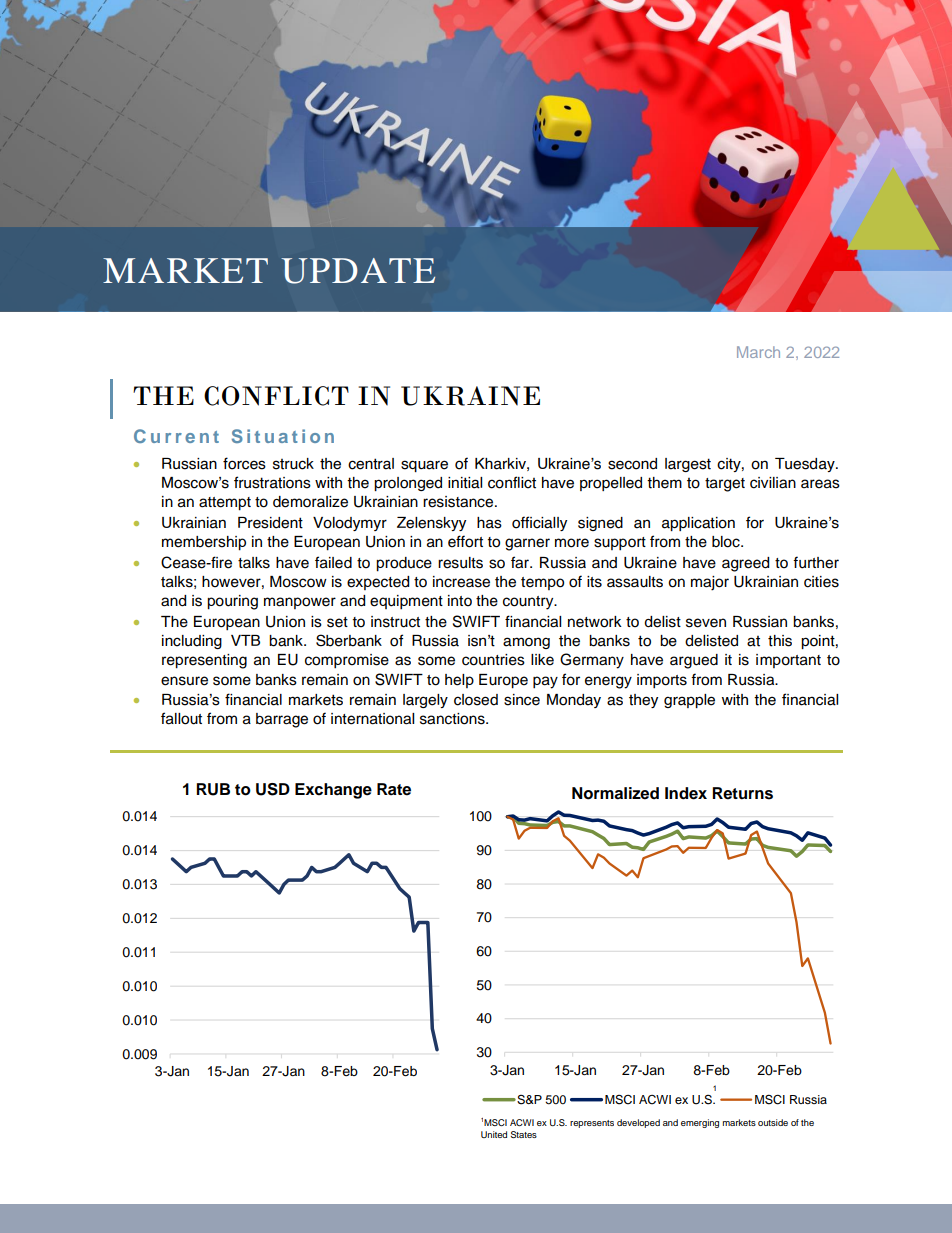 The width and height of the page is (952, 1233). What do you see at coordinates (758, 352) in the page?
I see `March` at bounding box center [758, 352].
